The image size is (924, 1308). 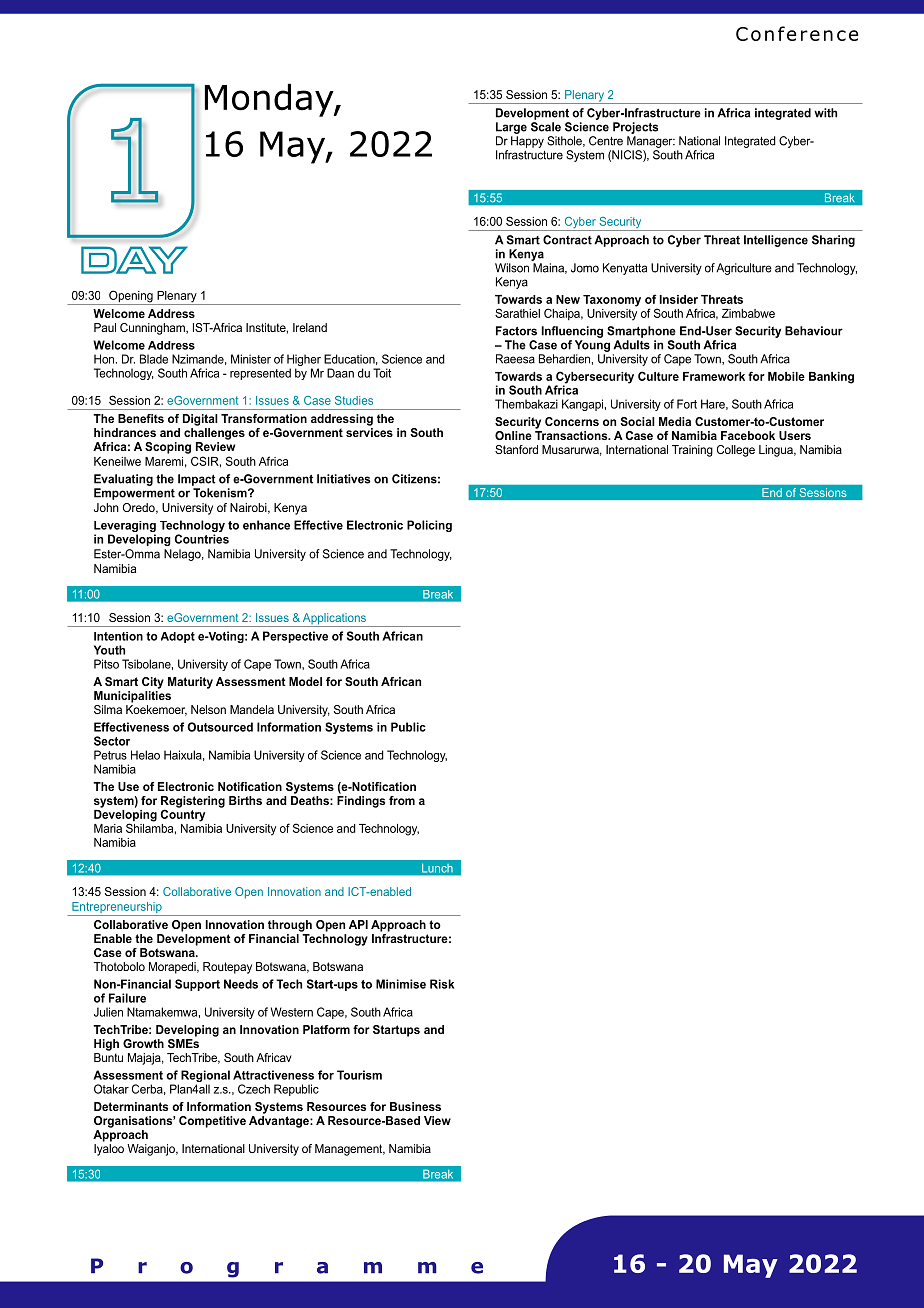 What do you see at coordinates (415, 1106) in the screenshot?
I see `Business` at bounding box center [415, 1106].
